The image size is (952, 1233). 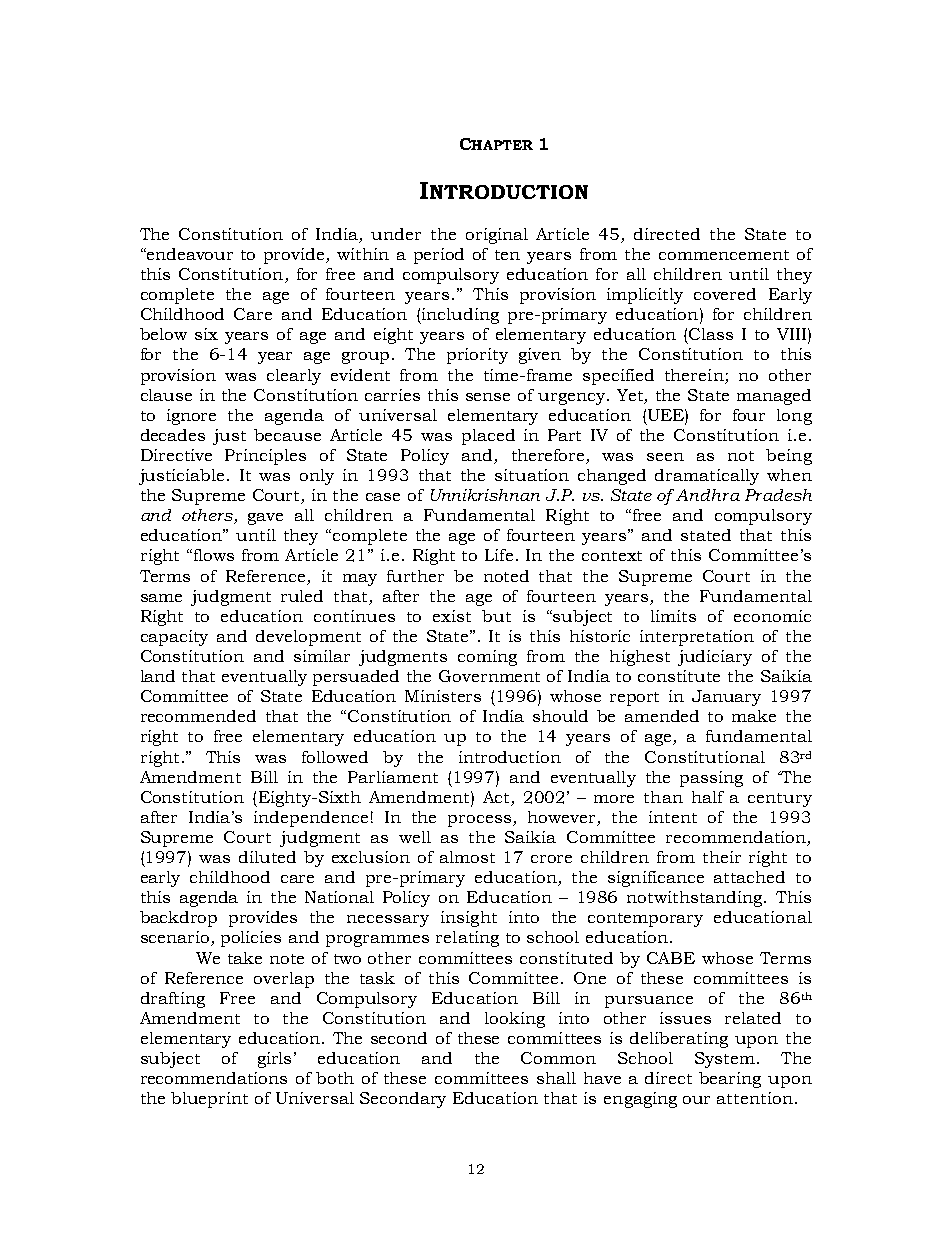 What do you see at coordinates (724, 255) in the screenshot?
I see `commencement` at bounding box center [724, 255].
